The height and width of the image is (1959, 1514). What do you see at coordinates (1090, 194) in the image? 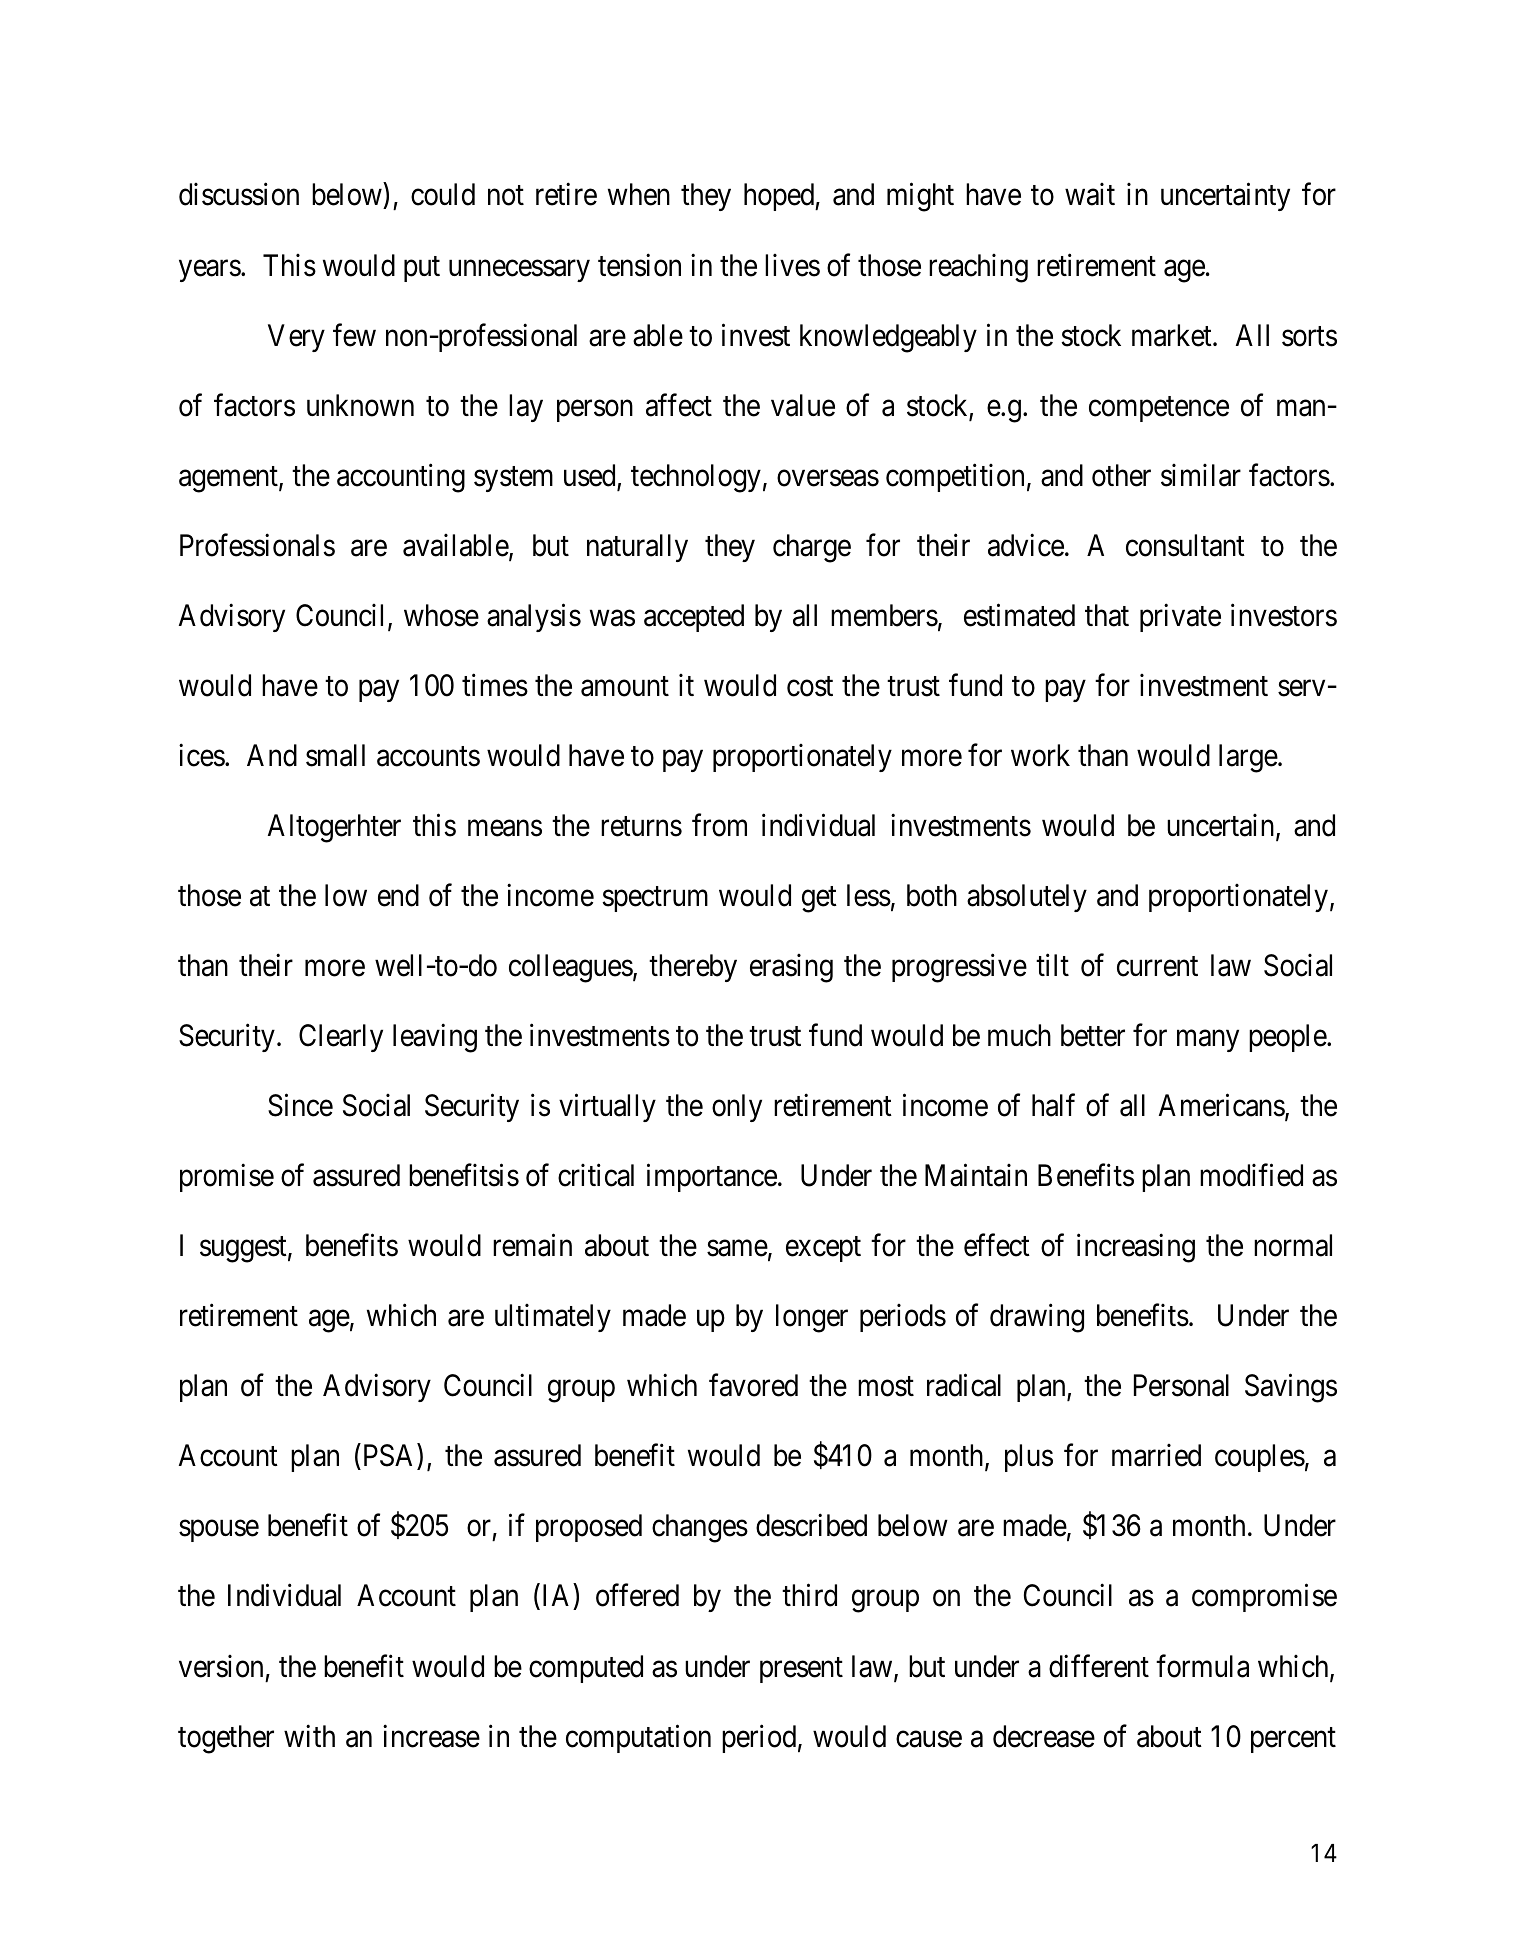
I see `wait` at bounding box center [1090, 194].
